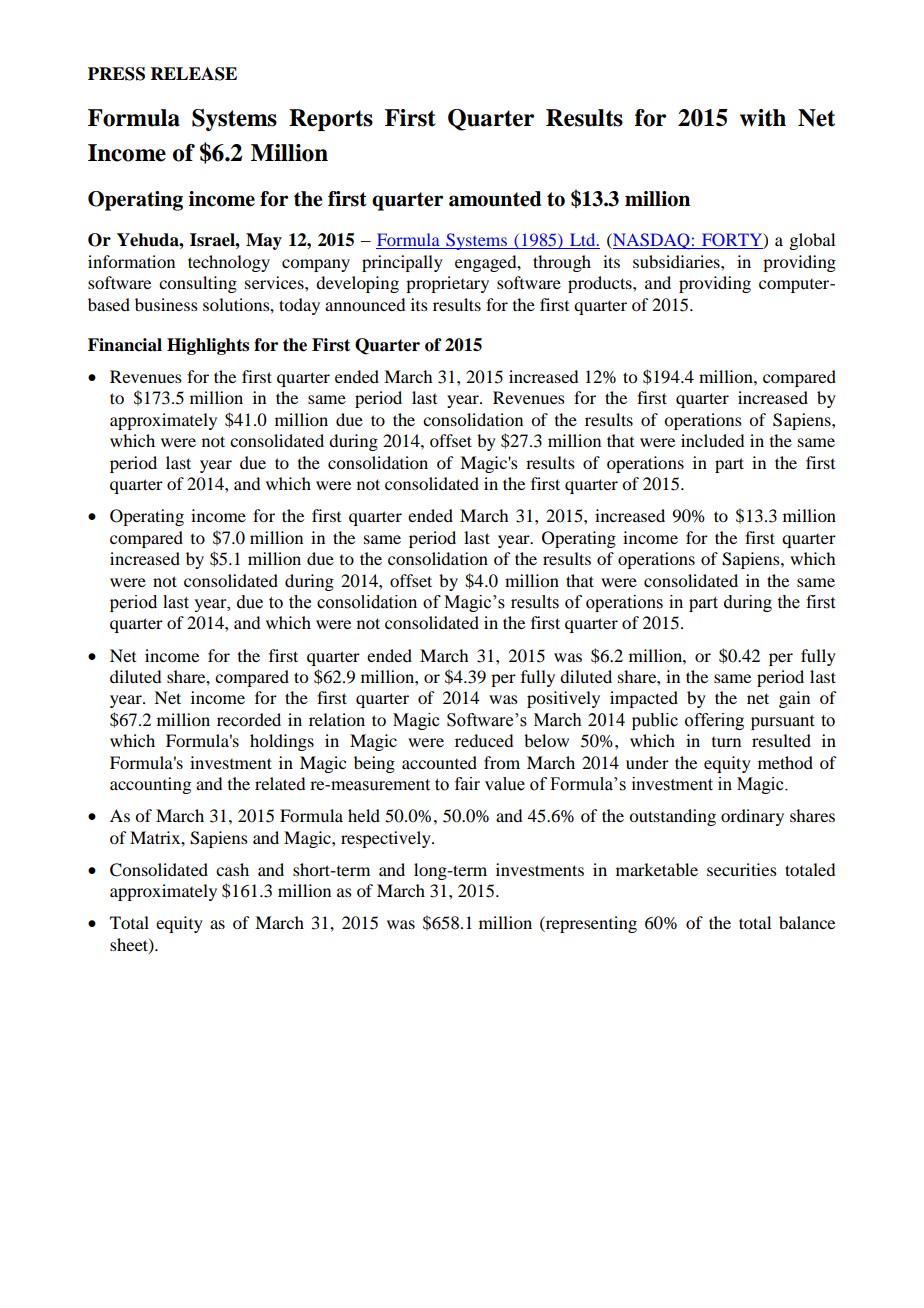  Describe the element at coordinates (232, 869) in the screenshot. I see `cash` at that location.
